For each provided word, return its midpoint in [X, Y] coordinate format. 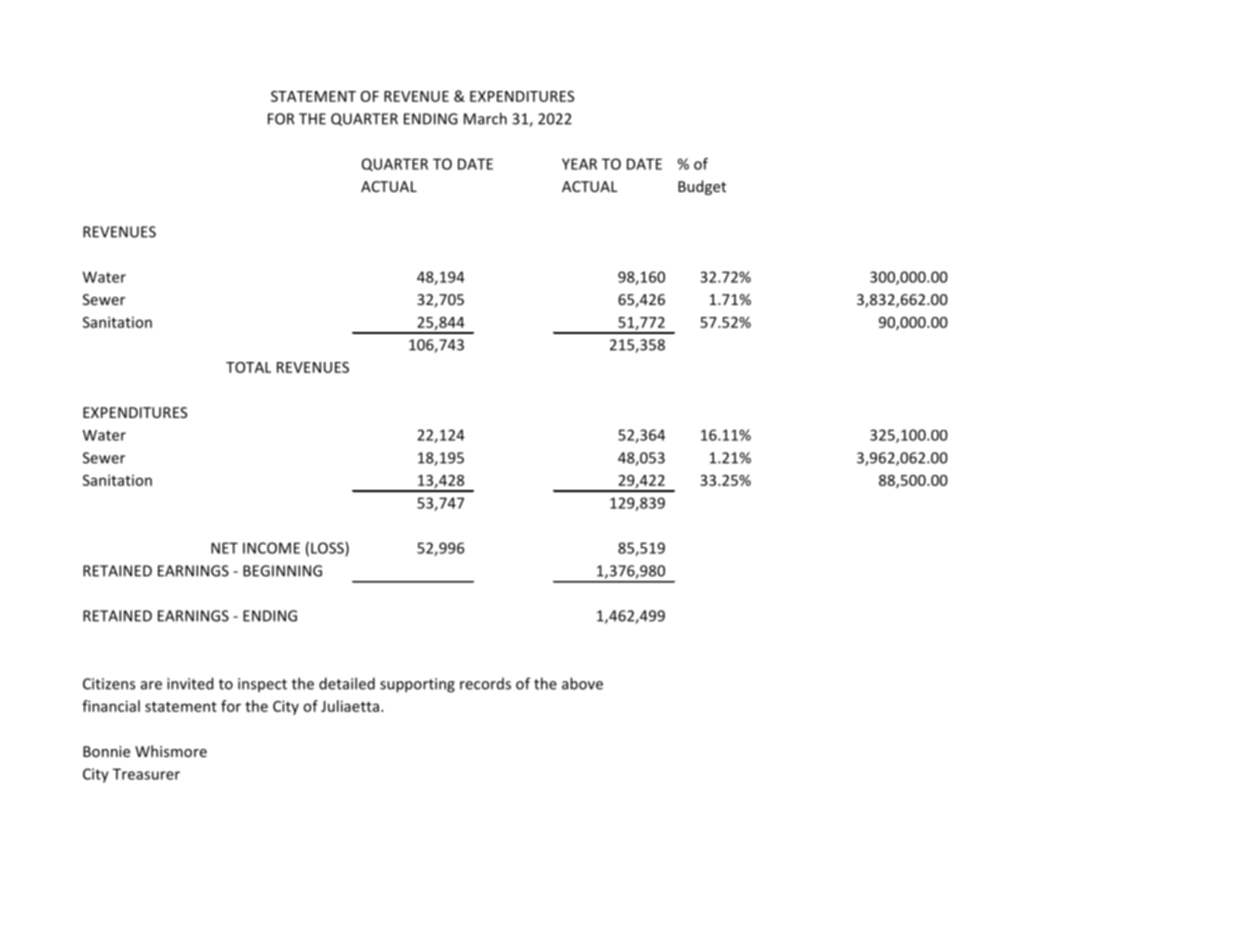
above [582, 683]
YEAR [579, 164]
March [485, 118]
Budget [702, 187]
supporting [417, 685]
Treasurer [146, 774]
